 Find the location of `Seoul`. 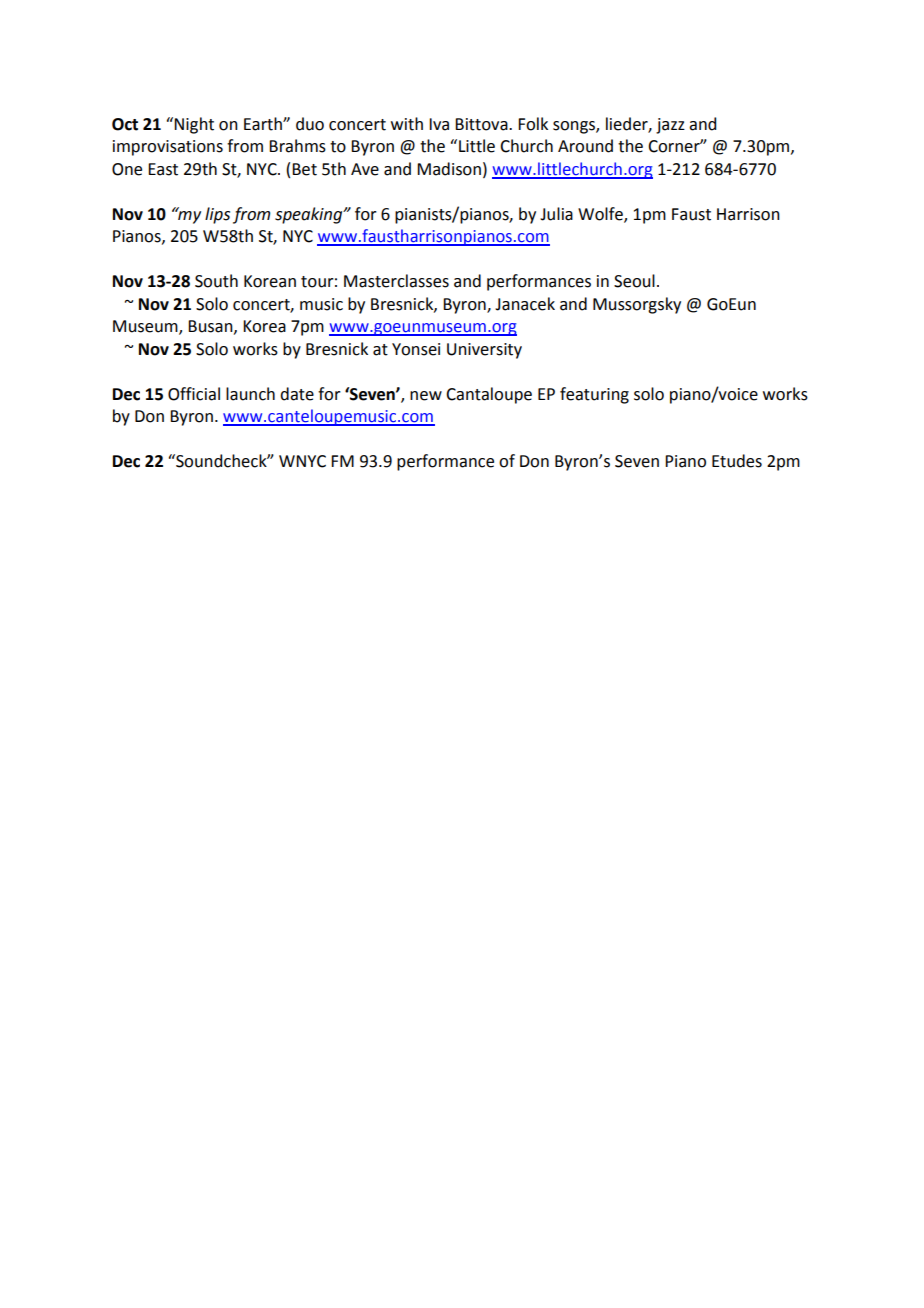

Seoul is located at coordinates (634, 281).
